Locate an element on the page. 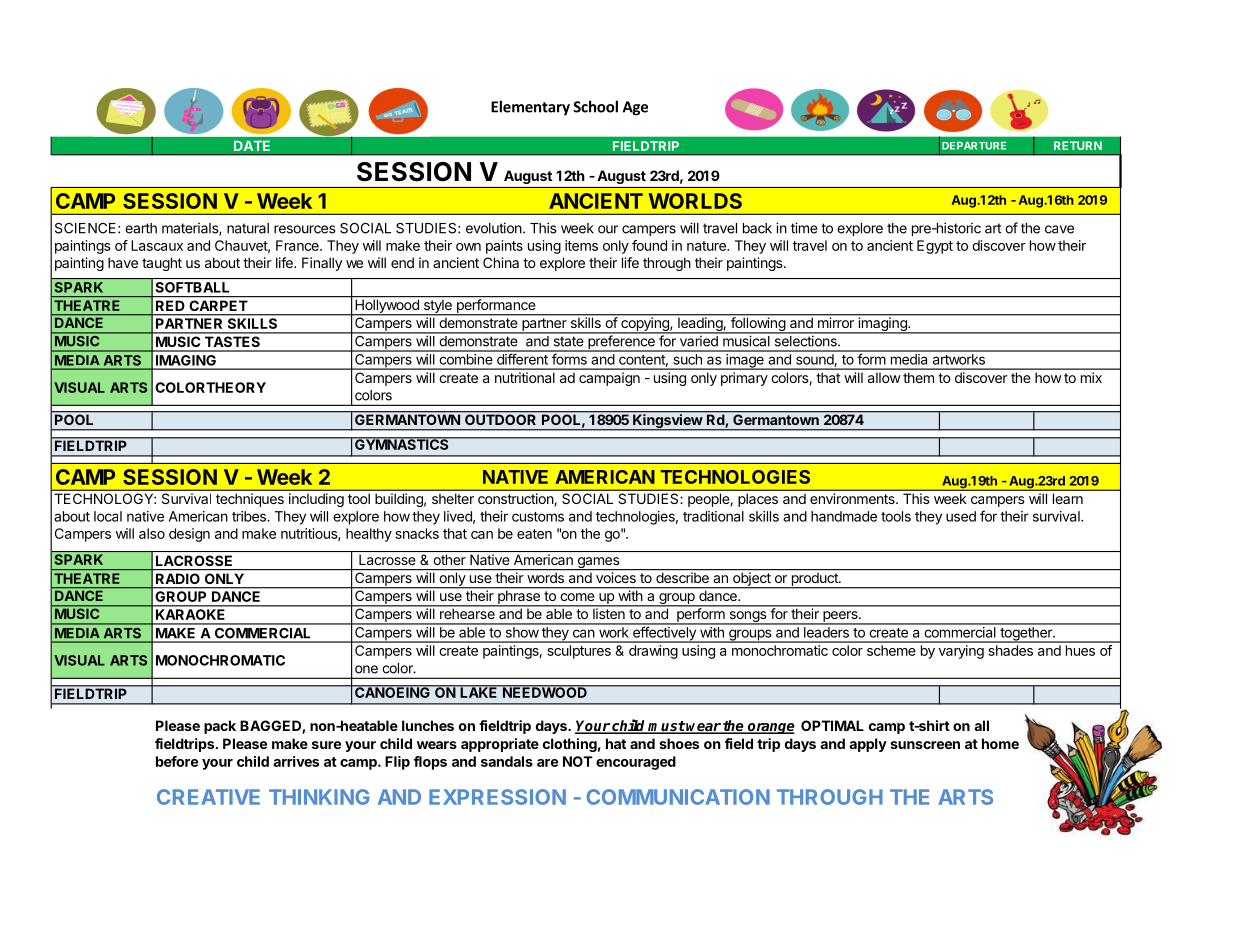  School is located at coordinates (595, 106).
